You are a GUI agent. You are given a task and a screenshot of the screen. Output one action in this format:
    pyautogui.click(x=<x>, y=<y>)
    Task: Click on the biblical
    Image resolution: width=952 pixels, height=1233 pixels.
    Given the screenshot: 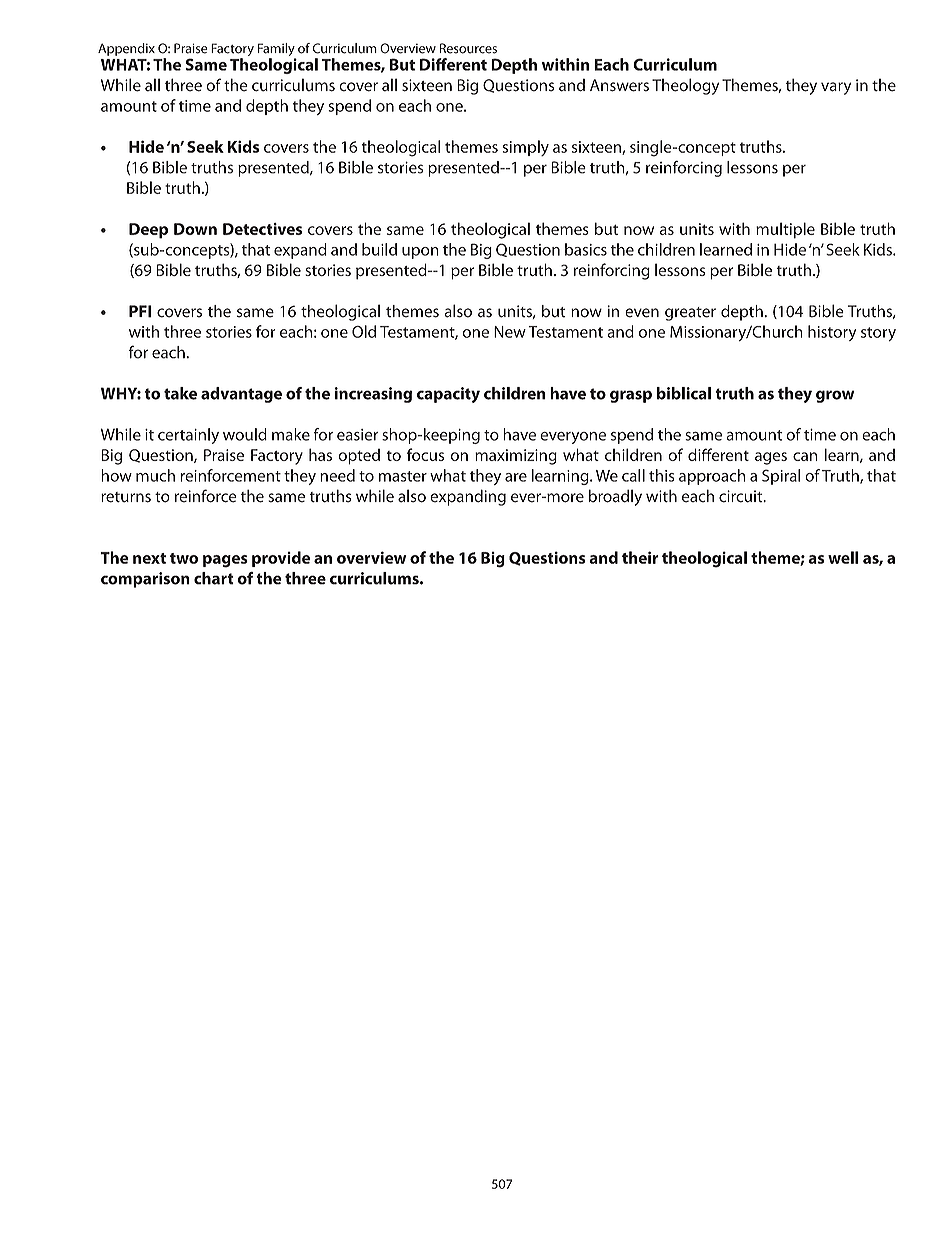 What is the action you would take?
    pyautogui.click(x=684, y=393)
